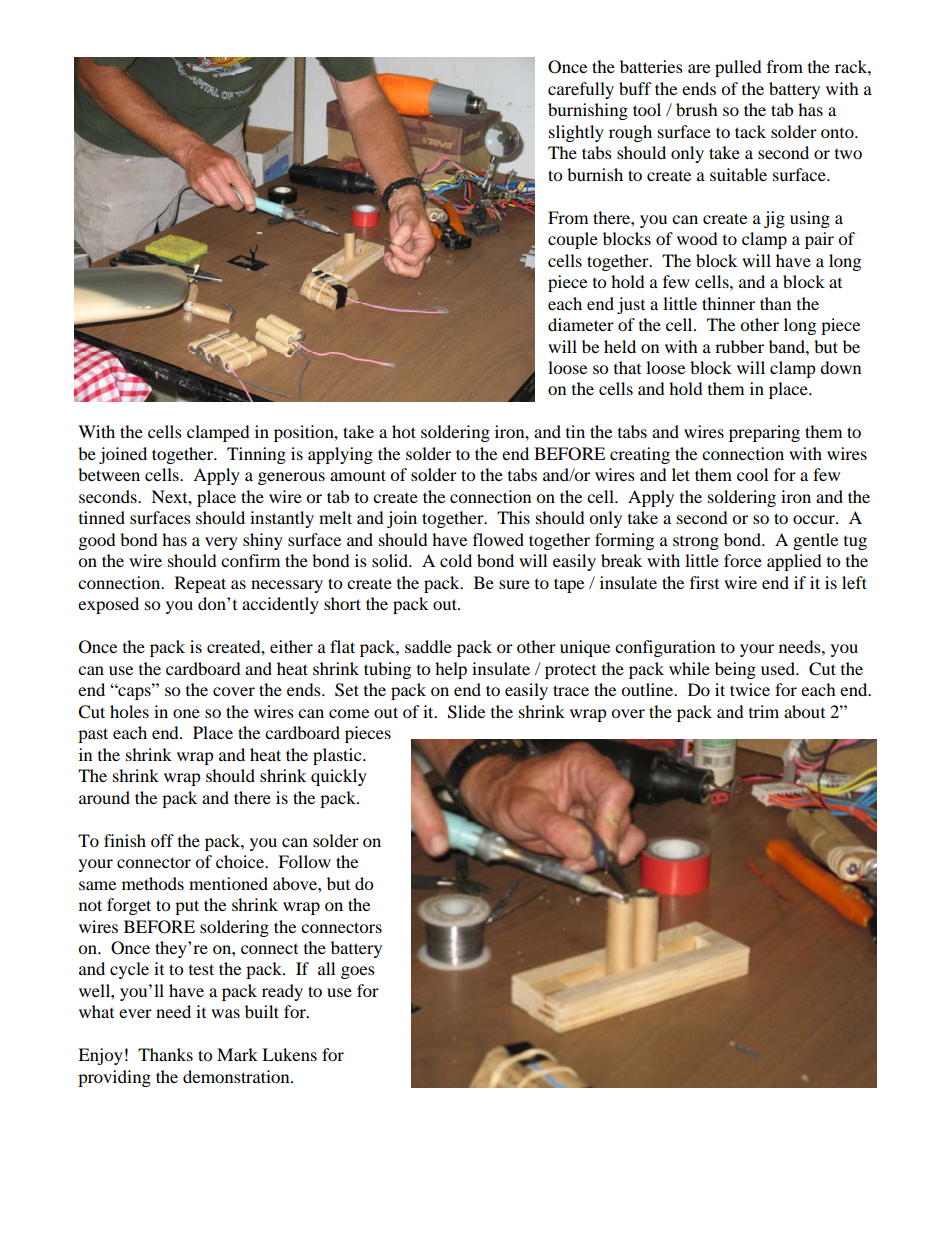 The height and width of the screenshot is (1233, 952). What do you see at coordinates (304, 861) in the screenshot?
I see `Follow` at bounding box center [304, 861].
